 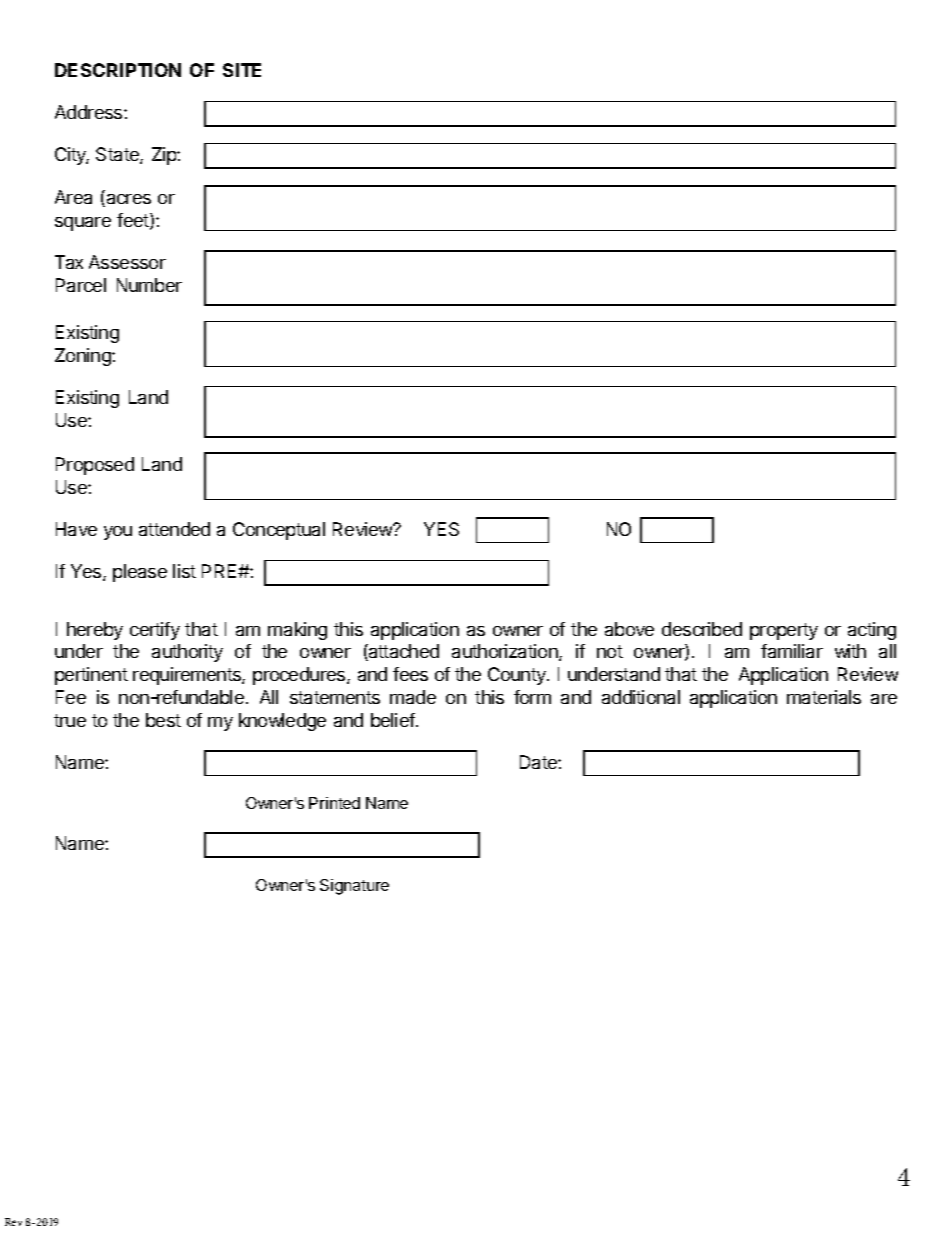 I want to click on Printed, so click(x=334, y=803).
